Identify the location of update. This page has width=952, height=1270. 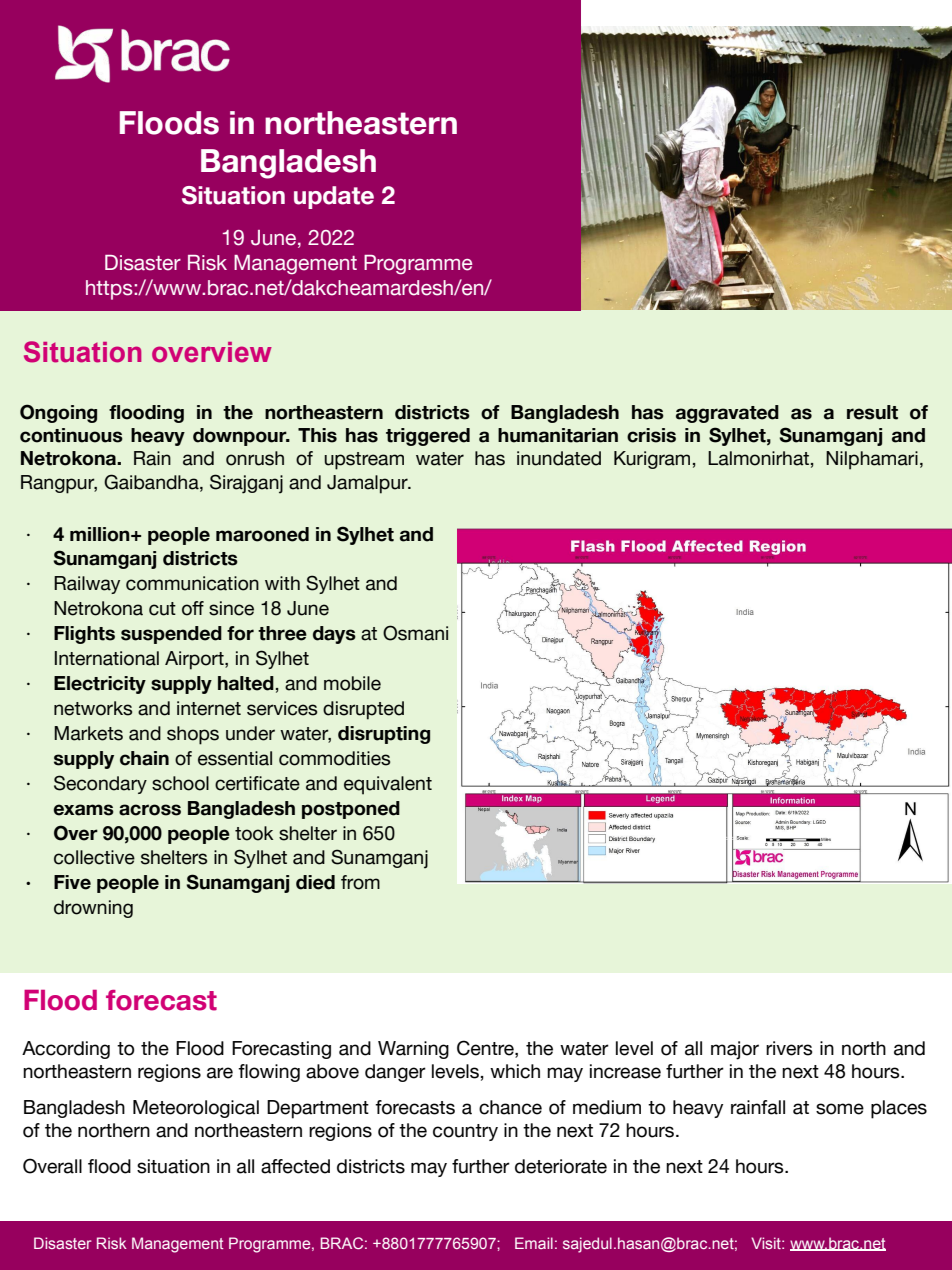
(334, 197).
